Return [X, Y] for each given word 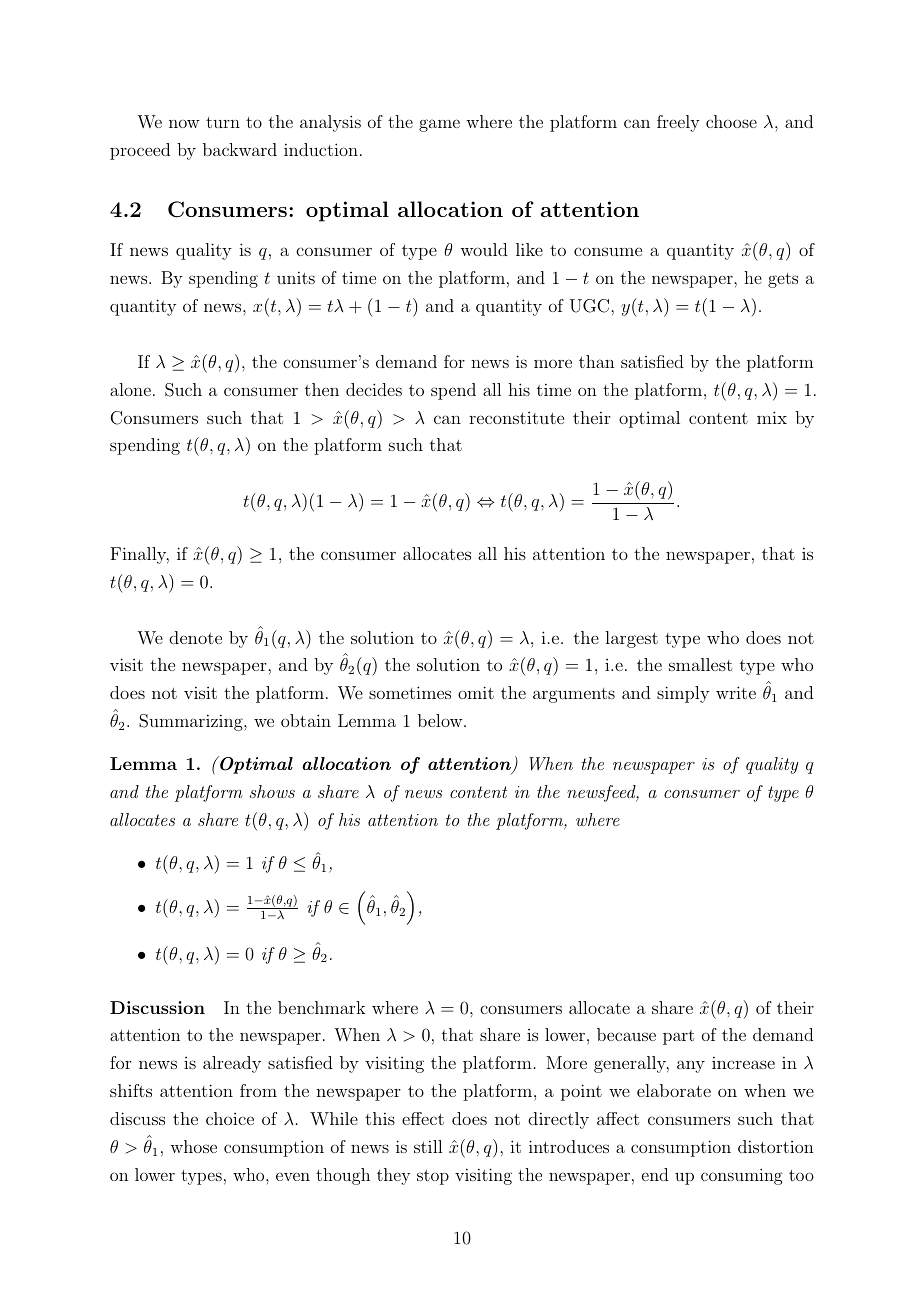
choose [731, 121]
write [736, 692]
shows [272, 791]
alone [130, 389]
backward [240, 149]
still [428, 1146]
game [439, 125]
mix [772, 417]
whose [193, 1146]
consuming [742, 1176]
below [441, 720]
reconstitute [516, 418]
